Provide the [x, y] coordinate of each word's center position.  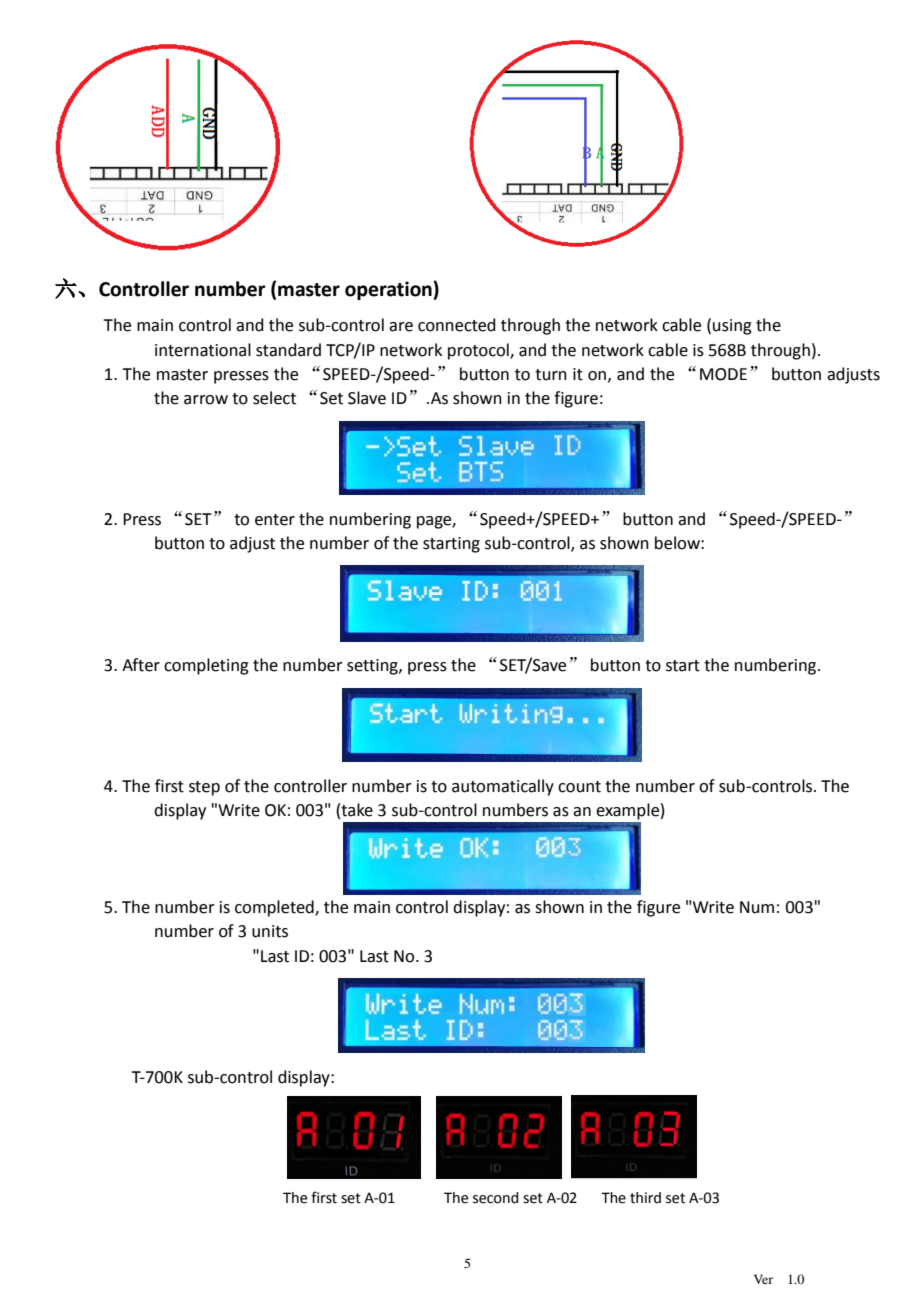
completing [206, 666]
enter [275, 520]
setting [373, 667]
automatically [503, 787]
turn [551, 375]
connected [457, 325]
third [645, 1198]
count [579, 787]
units [270, 931]
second [495, 1198]
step [204, 788]
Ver [763, 1279]
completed [275, 908]
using [732, 327]
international [203, 350]
